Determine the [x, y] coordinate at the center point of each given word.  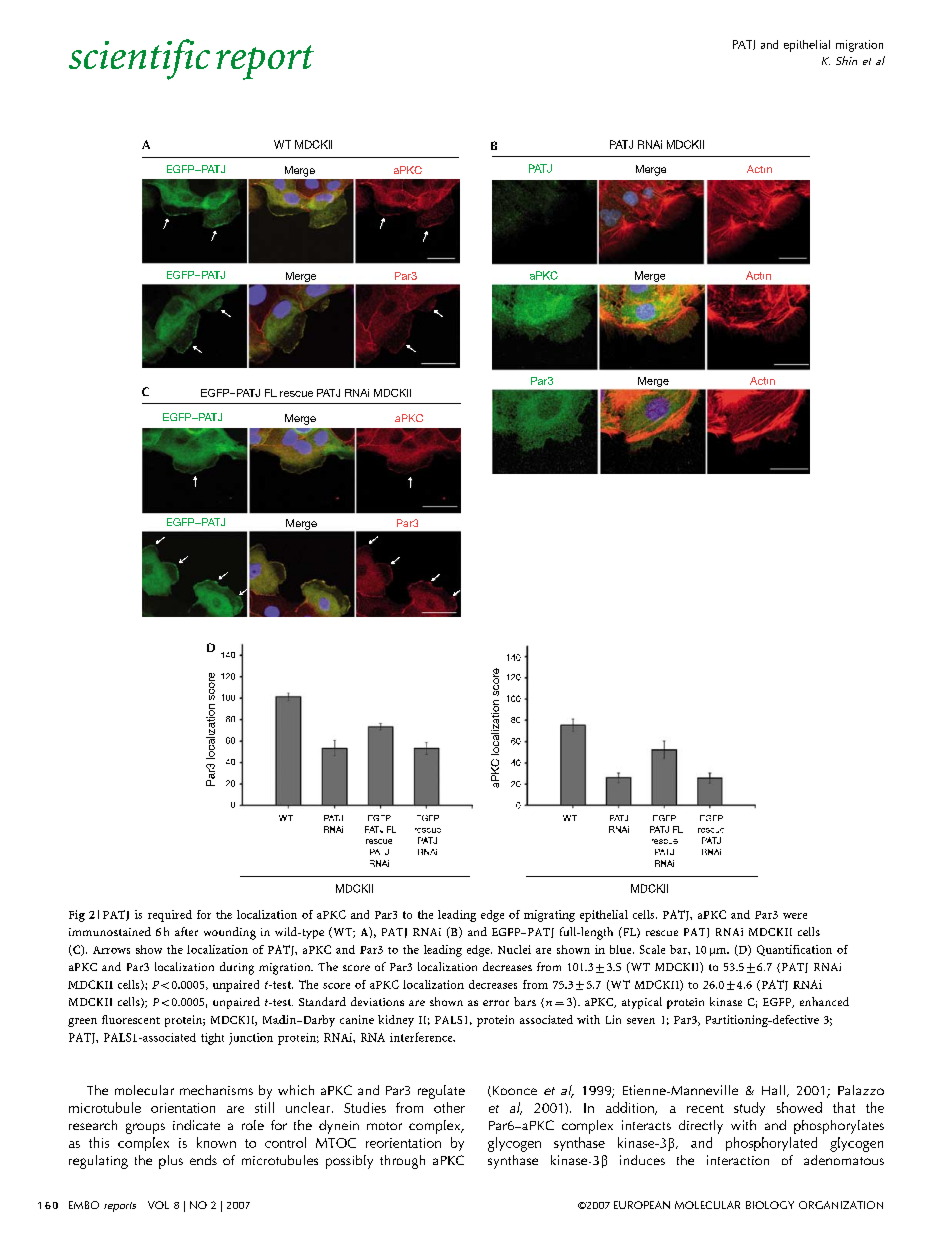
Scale [652, 949]
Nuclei [514, 949]
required [170, 916]
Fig [77, 916]
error [496, 1003]
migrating [549, 916]
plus [171, 1162]
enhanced [824, 1001]
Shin [846, 60]
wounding [230, 933]
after [186, 931]
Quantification [794, 950]
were [795, 916]
